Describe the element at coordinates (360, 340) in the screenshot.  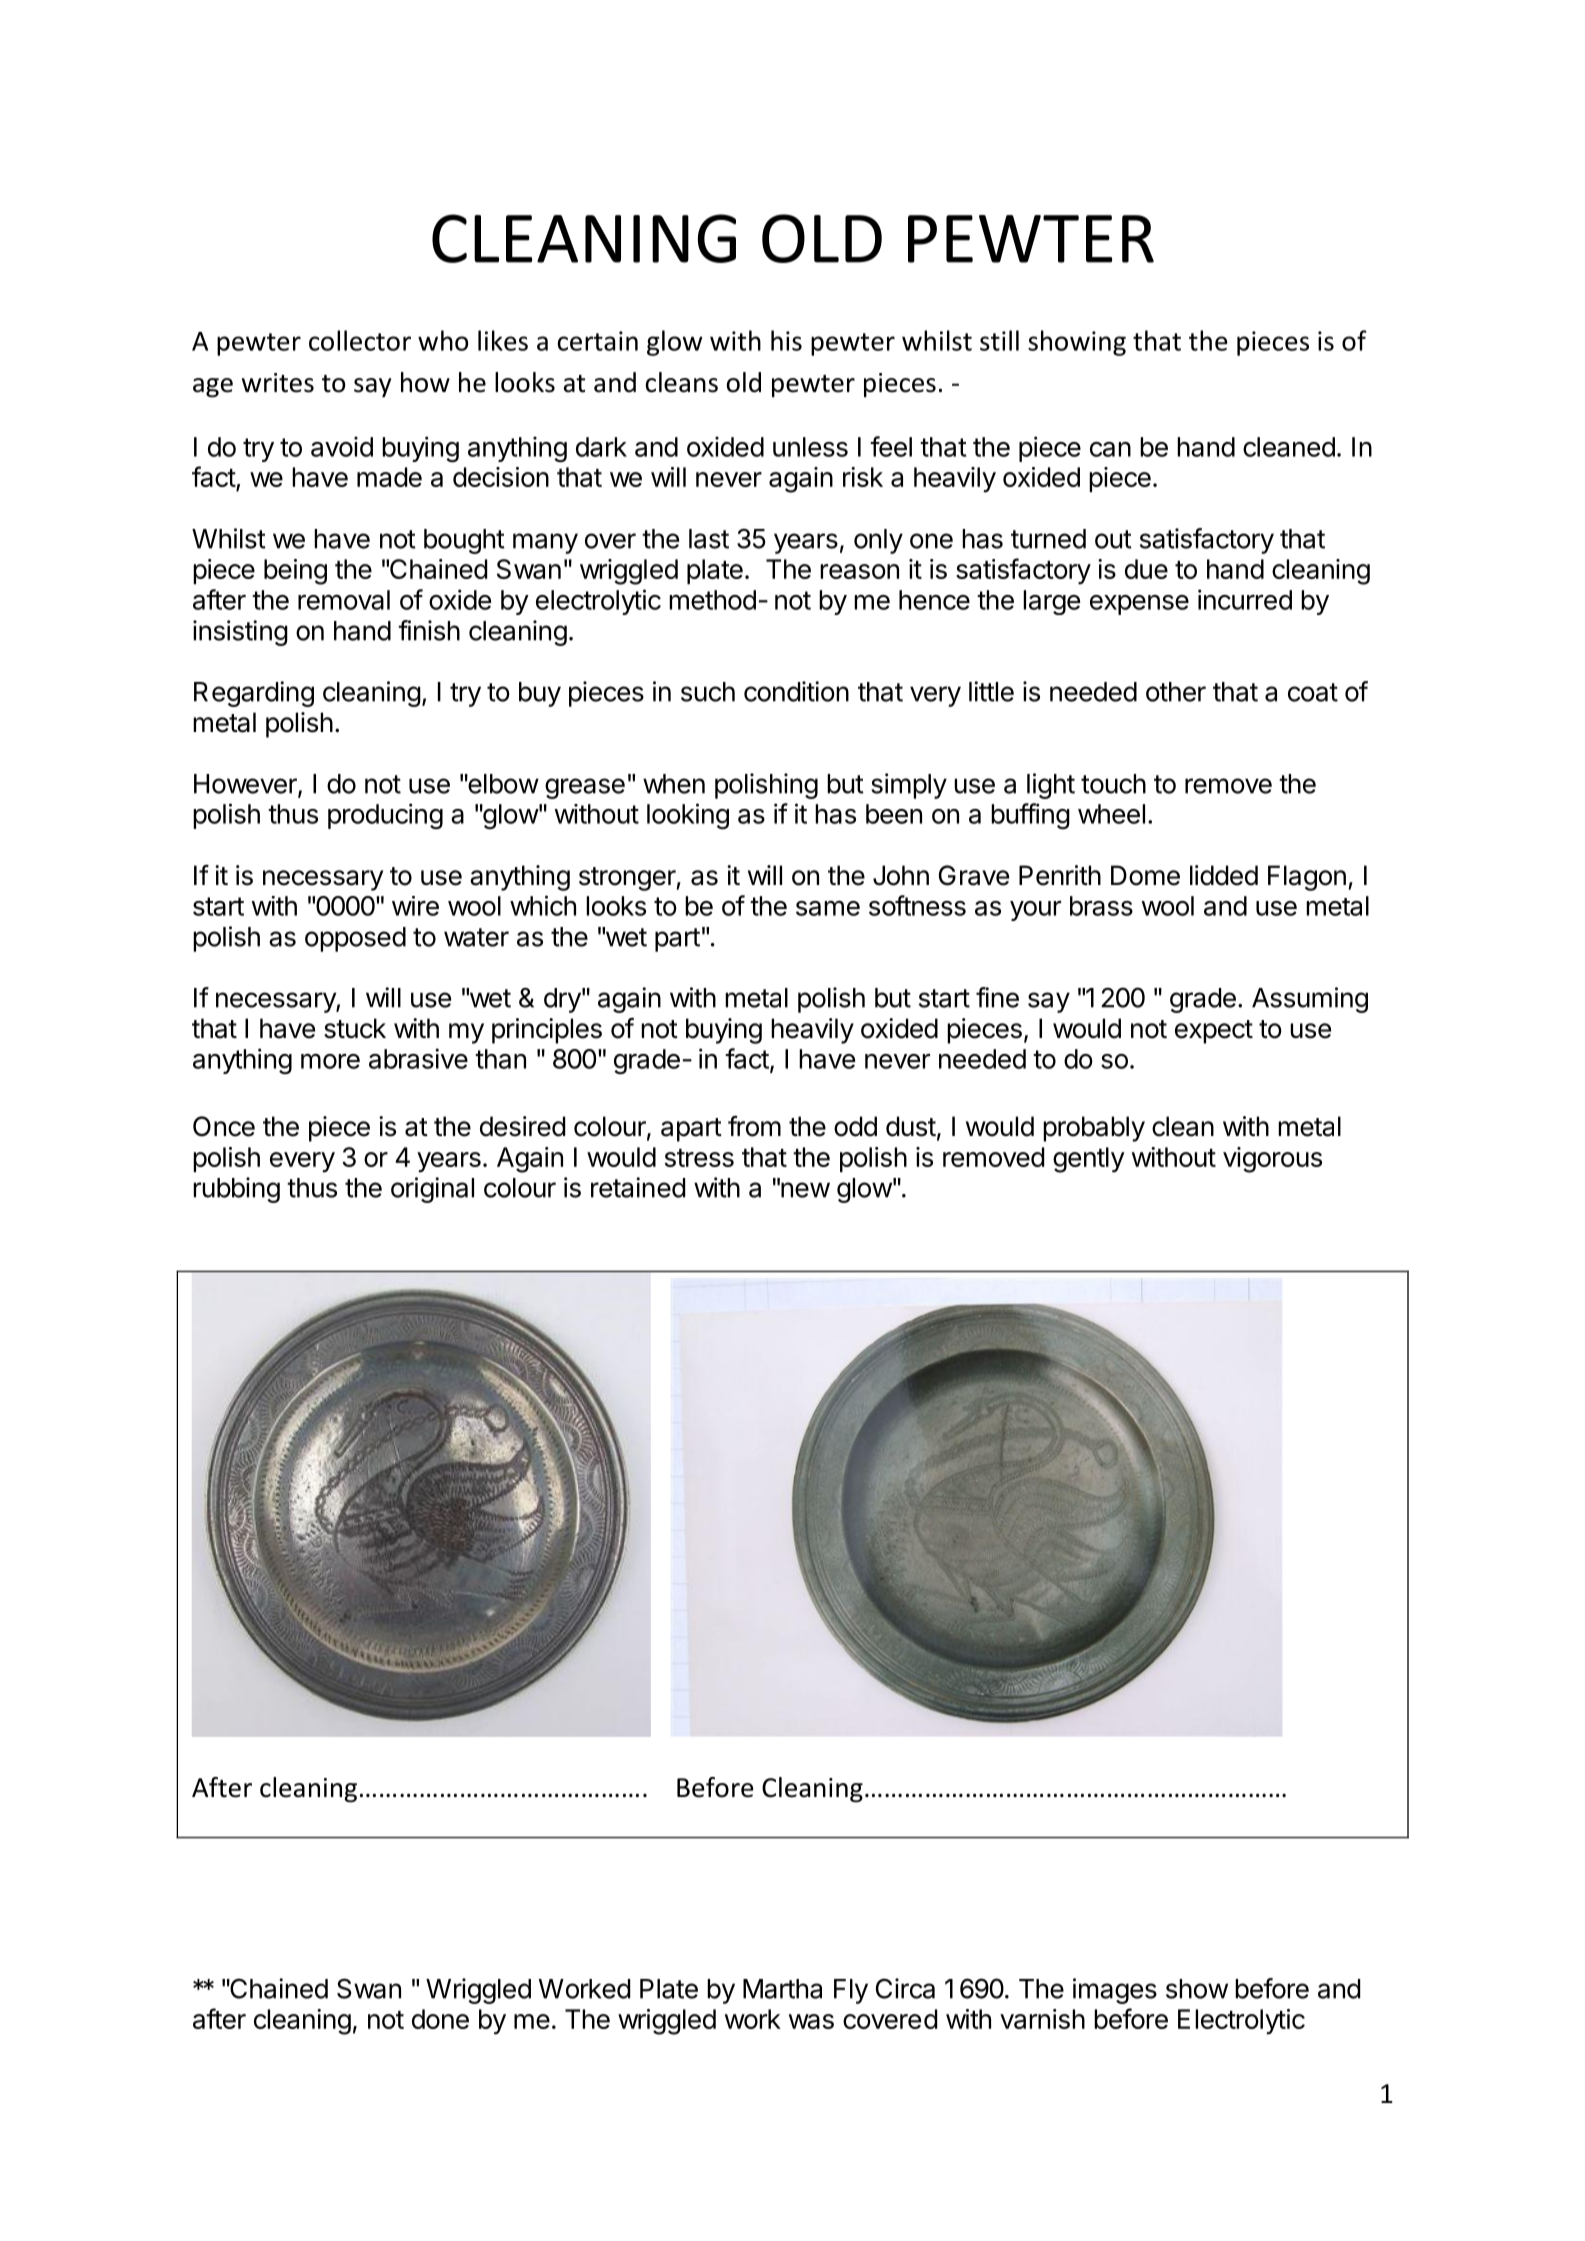
I see `collector` at that location.
